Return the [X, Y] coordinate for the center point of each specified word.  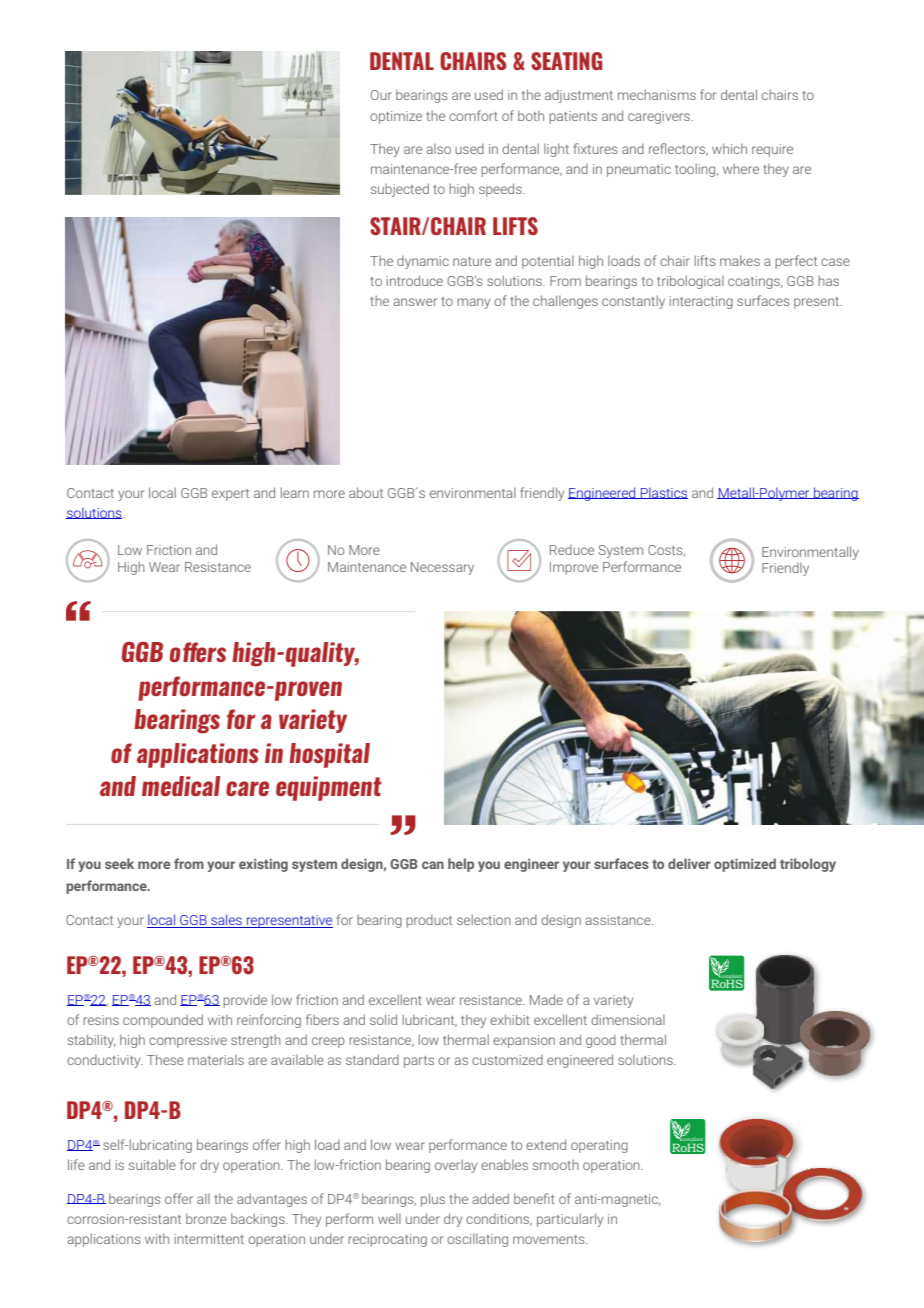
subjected [400, 190]
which [729, 148]
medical [181, 786]
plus [433, 1200]
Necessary [442, 568]
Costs [666, 551]
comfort [473, 115]
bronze [206, 1218]
